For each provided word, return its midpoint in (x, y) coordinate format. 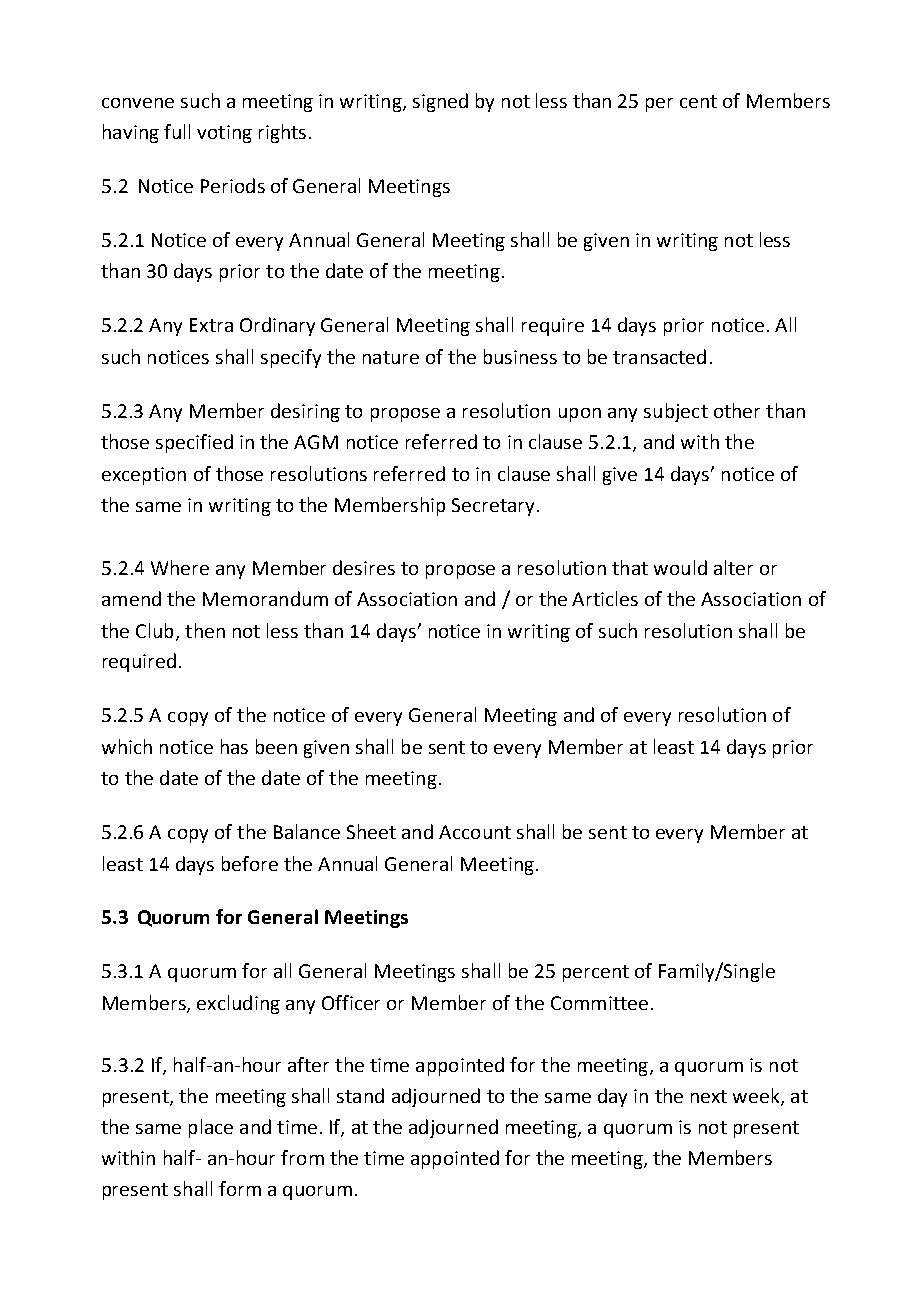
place (211, 1128)
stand (360, 1095)
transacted (659, 356)
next (709, 1096)
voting (224, 134)
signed (440, 102)
